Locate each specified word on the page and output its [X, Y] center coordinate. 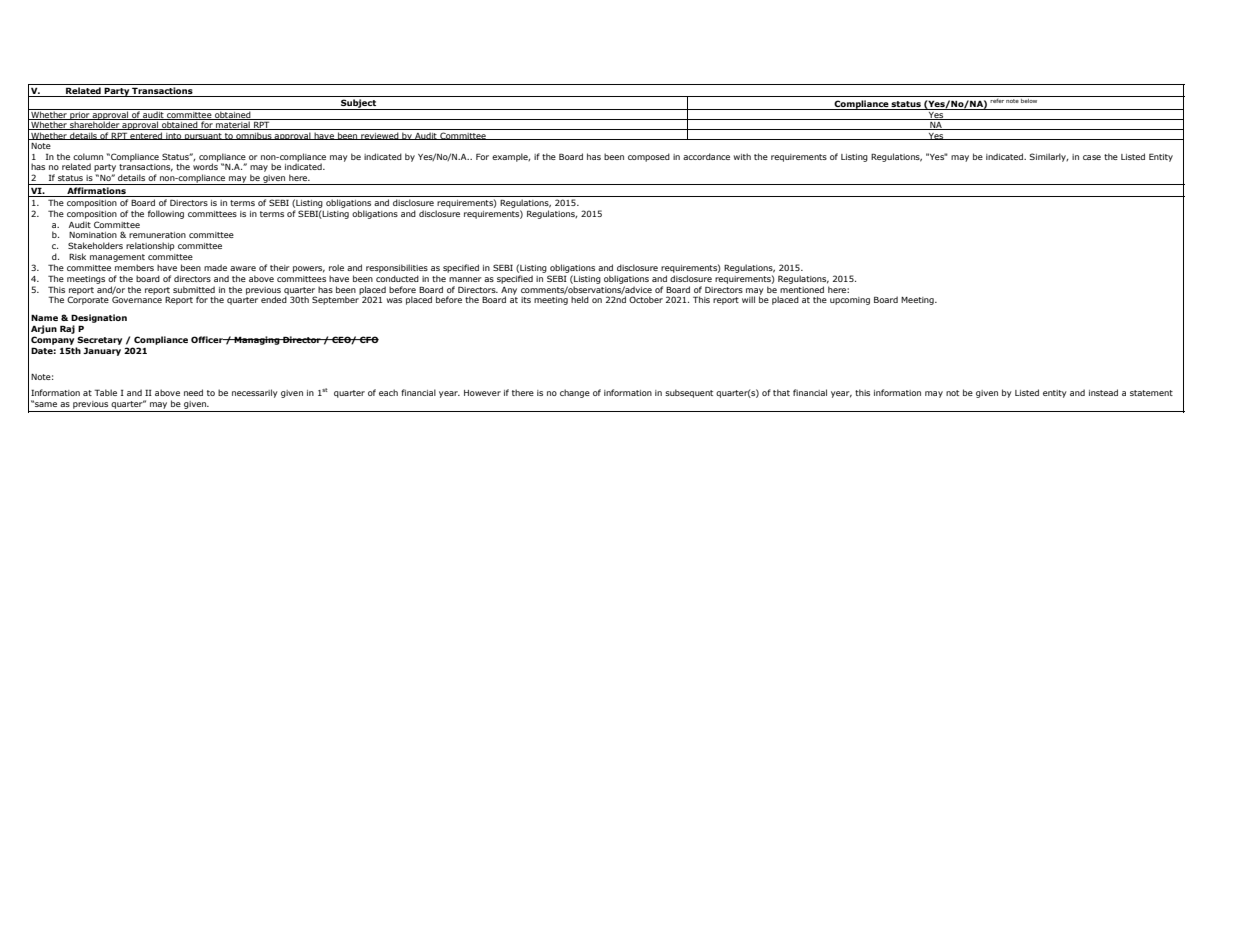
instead [1103, 392]
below [1029, 99]
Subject [358, 104]
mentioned [802, 289]
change [575, 393]
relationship [150, 246]
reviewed [380, 136]
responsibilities [397, 268]
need [193, 392]
